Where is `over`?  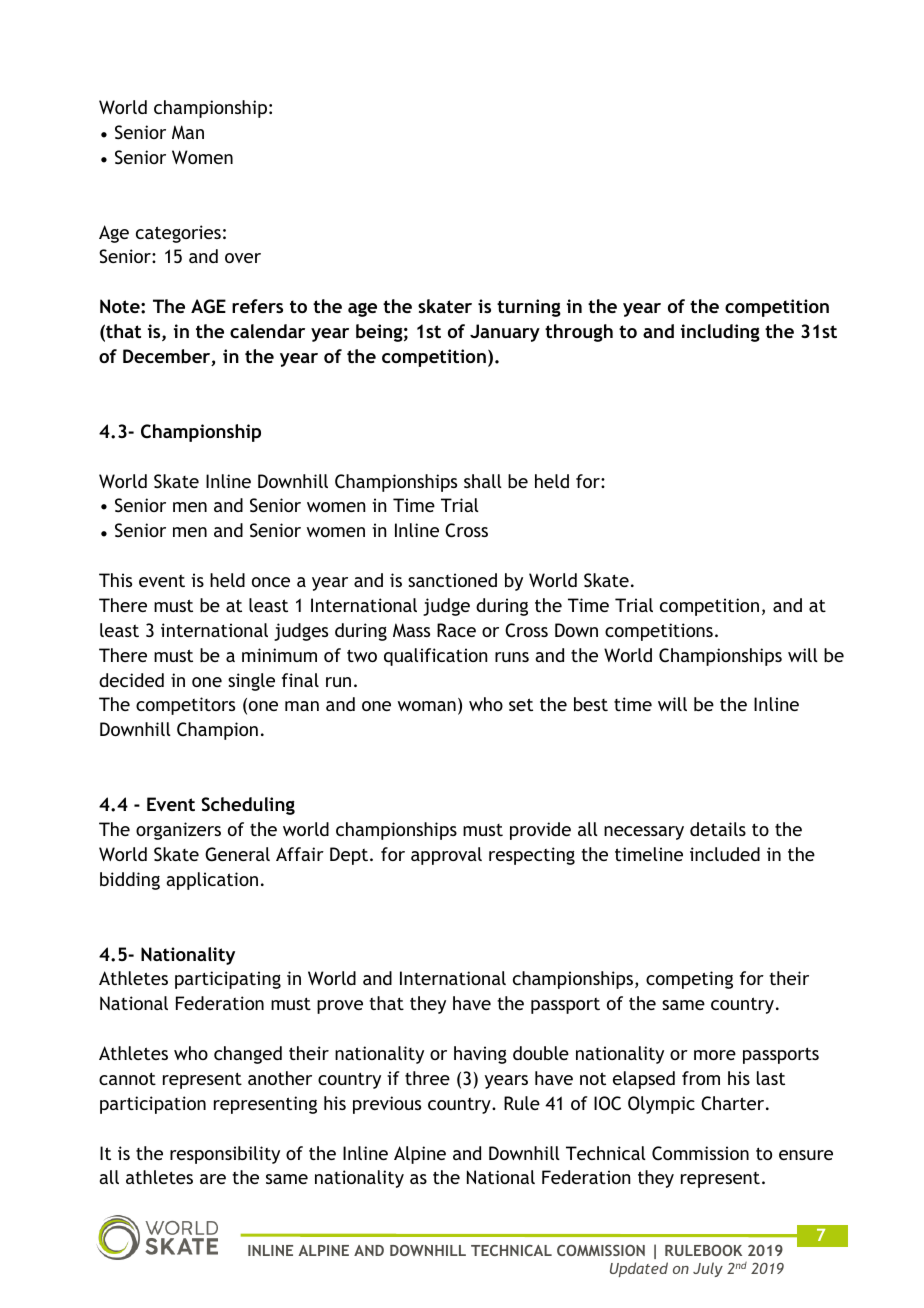 over is located at coordinates (243, 258).
